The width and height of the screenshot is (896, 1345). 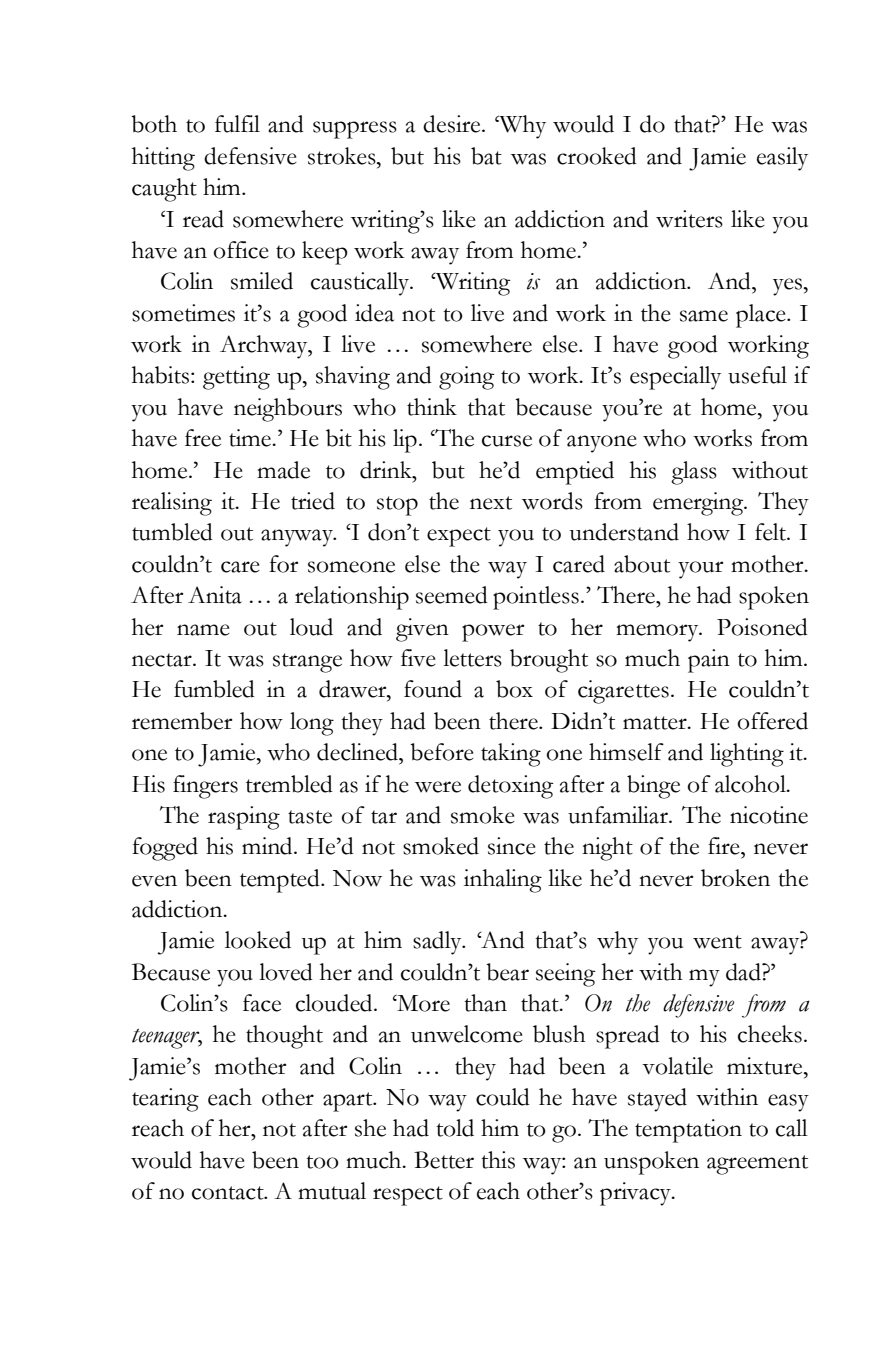 I want to click on pain, so click(x=709, y=661).
